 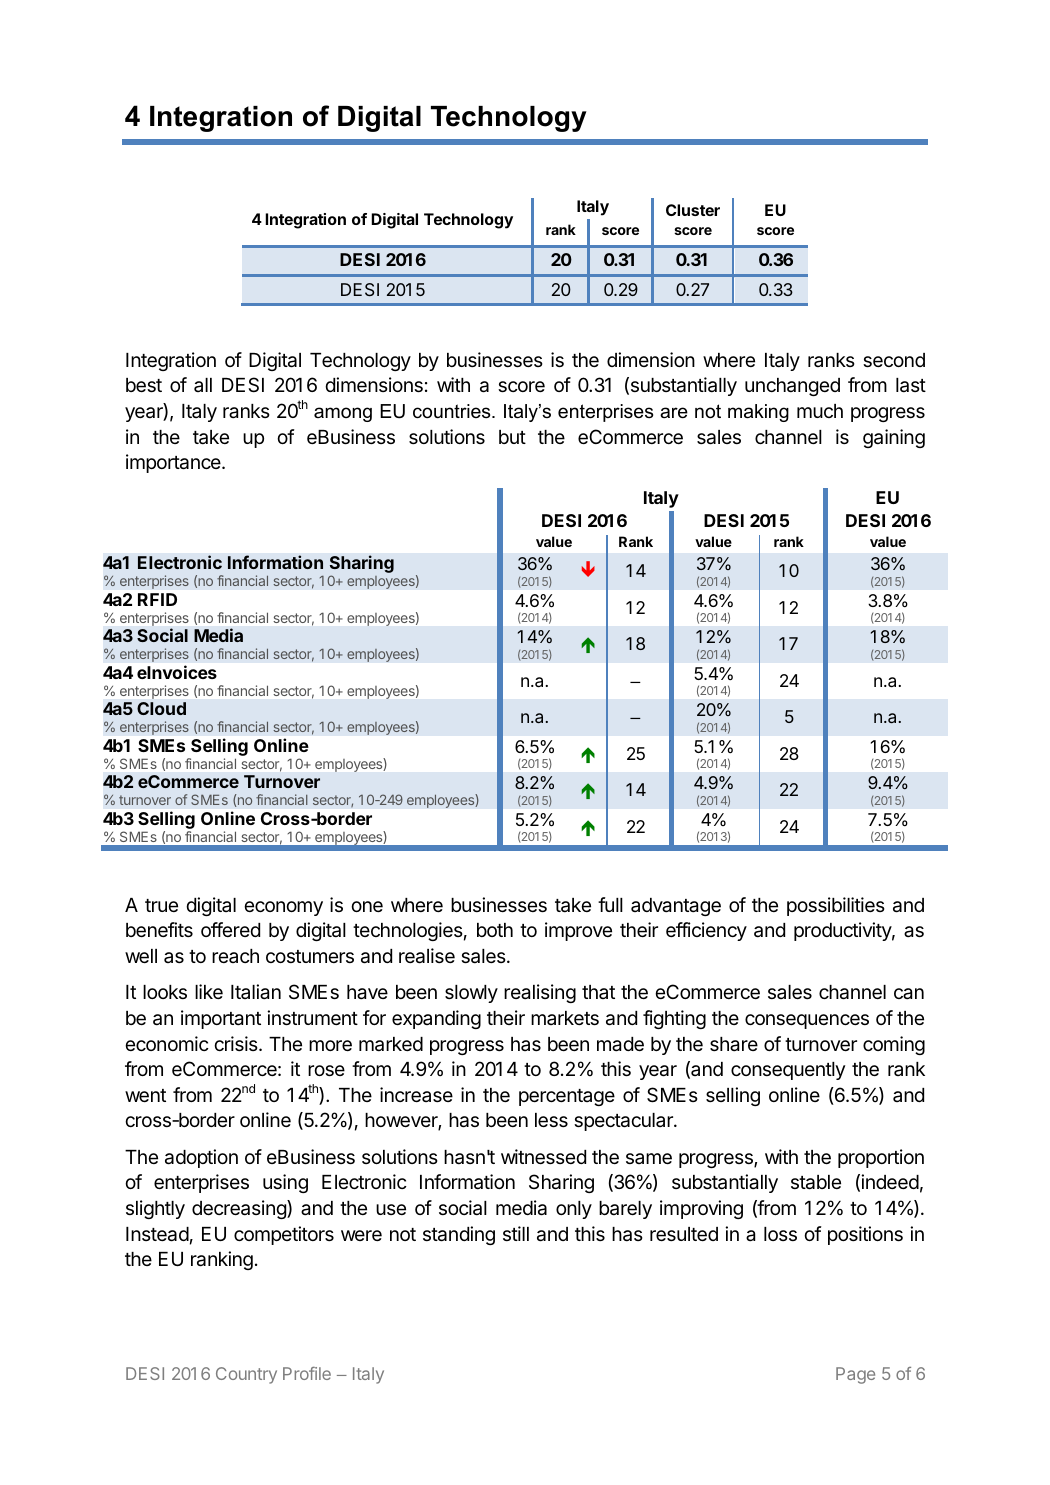 What do you see at coordinates (610, 904) in the image?
I see `full` at bounding box center [610, 904].
